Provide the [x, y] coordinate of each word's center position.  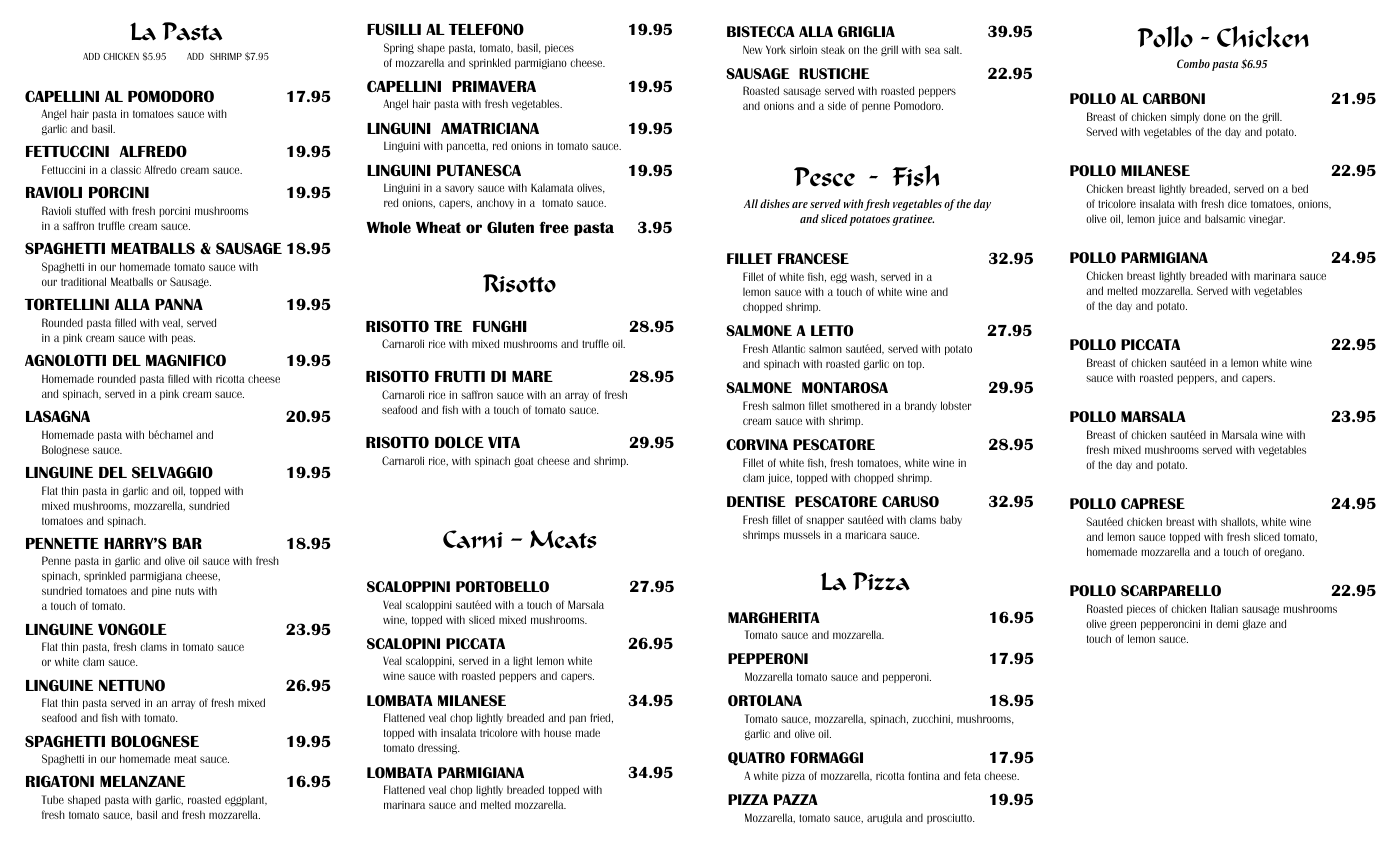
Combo [1193, 63]
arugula [884, 818]
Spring [399, 48]
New [753, 49]
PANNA [179, 304]
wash [863, 277]
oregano [1284, 553]
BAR [187, 543]
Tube [53, 799]
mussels [802, 534]
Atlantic [788, 349]
